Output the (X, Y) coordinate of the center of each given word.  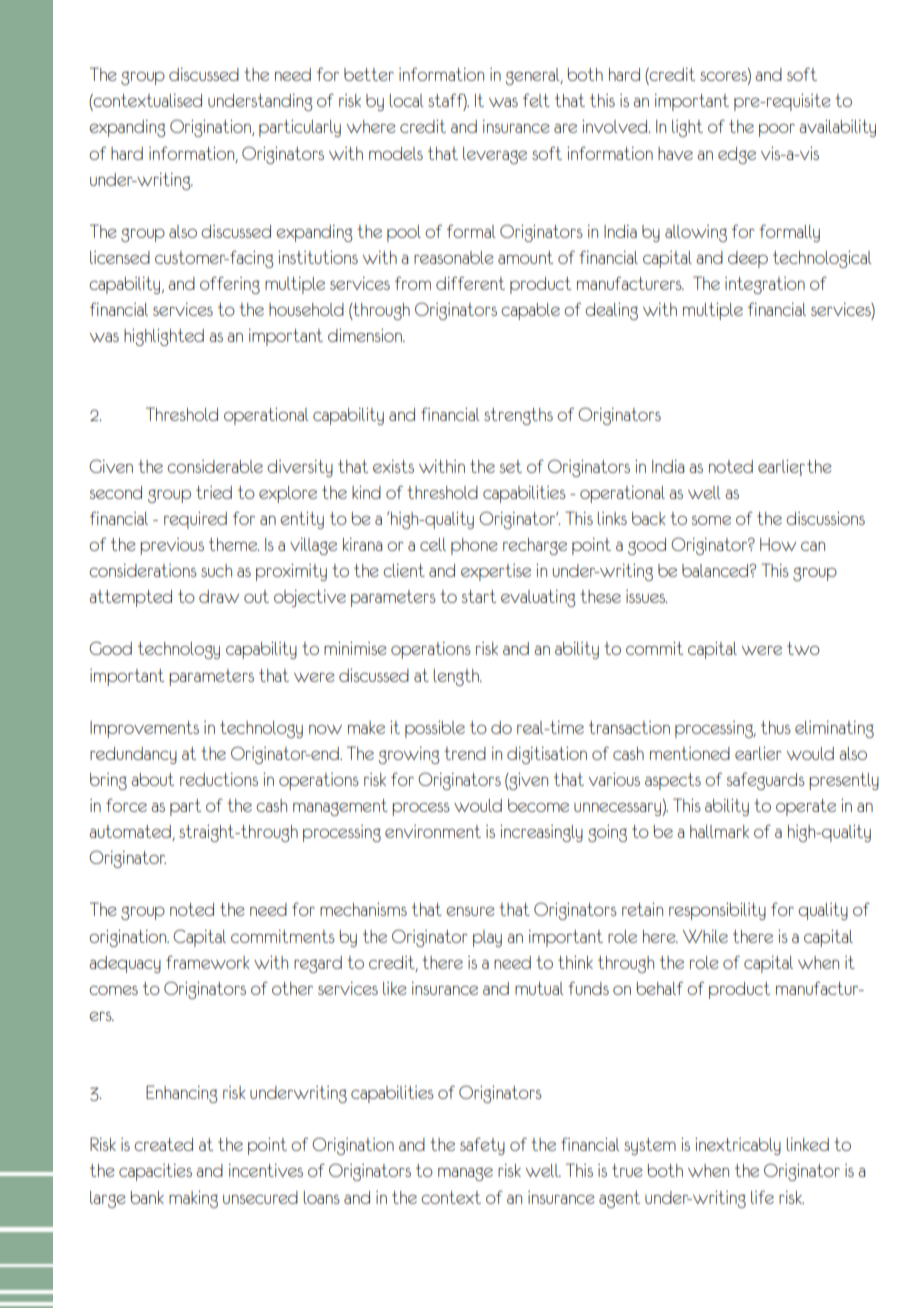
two (803, 648)
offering (230, 285)
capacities (155, 1172)
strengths (518, 416)
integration (765, 285)
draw (219, 596)
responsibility (717, 911)
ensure (470, 911)
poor (777, 130)
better (369, 74)
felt (536, 100)
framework (208, 962)
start (479, 596)
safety (482, 1146)
